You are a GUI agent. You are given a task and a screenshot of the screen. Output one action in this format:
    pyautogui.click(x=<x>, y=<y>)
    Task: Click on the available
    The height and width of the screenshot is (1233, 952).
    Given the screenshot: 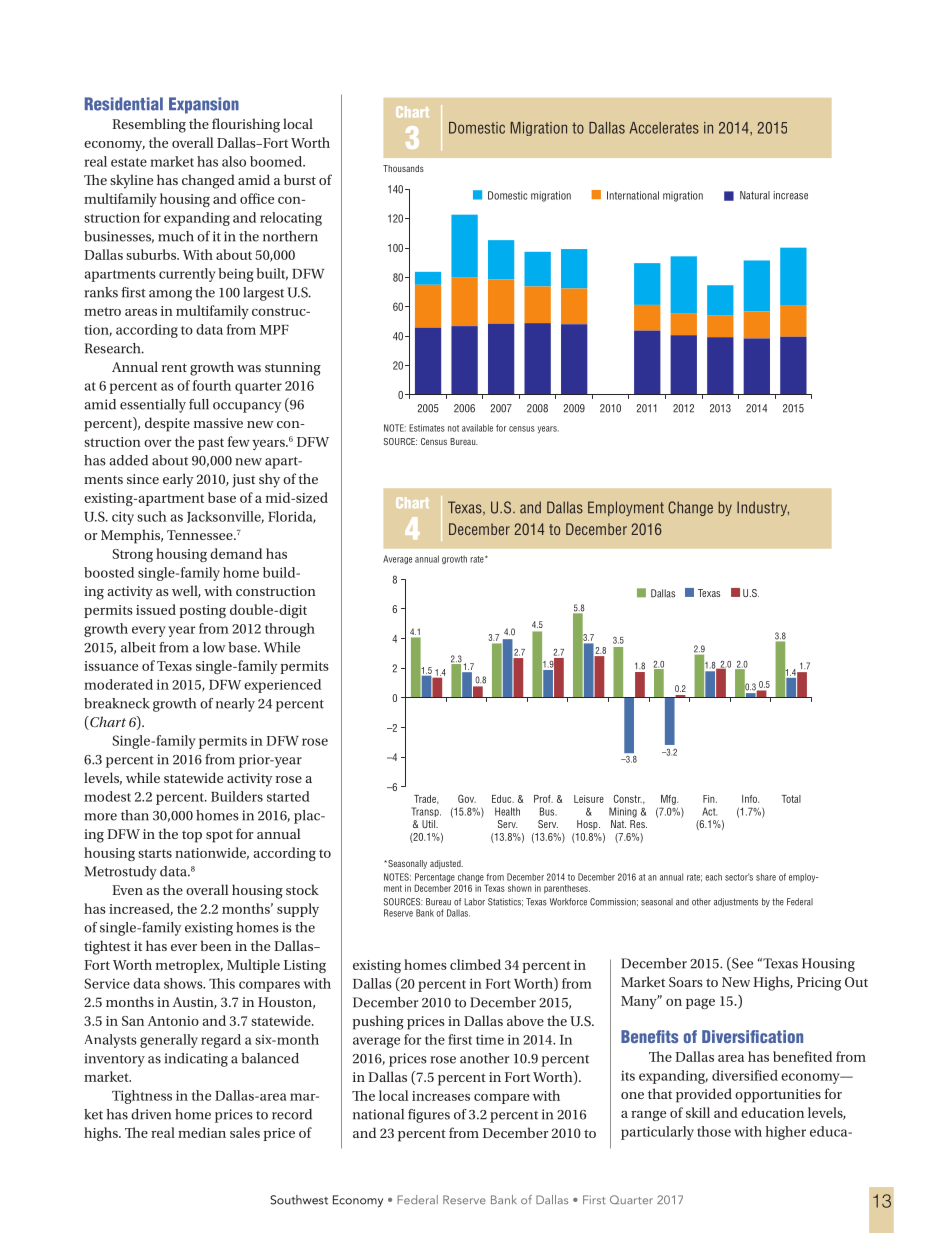 What is the action you would take?
    pyautogui.click(x=477, y=428)
